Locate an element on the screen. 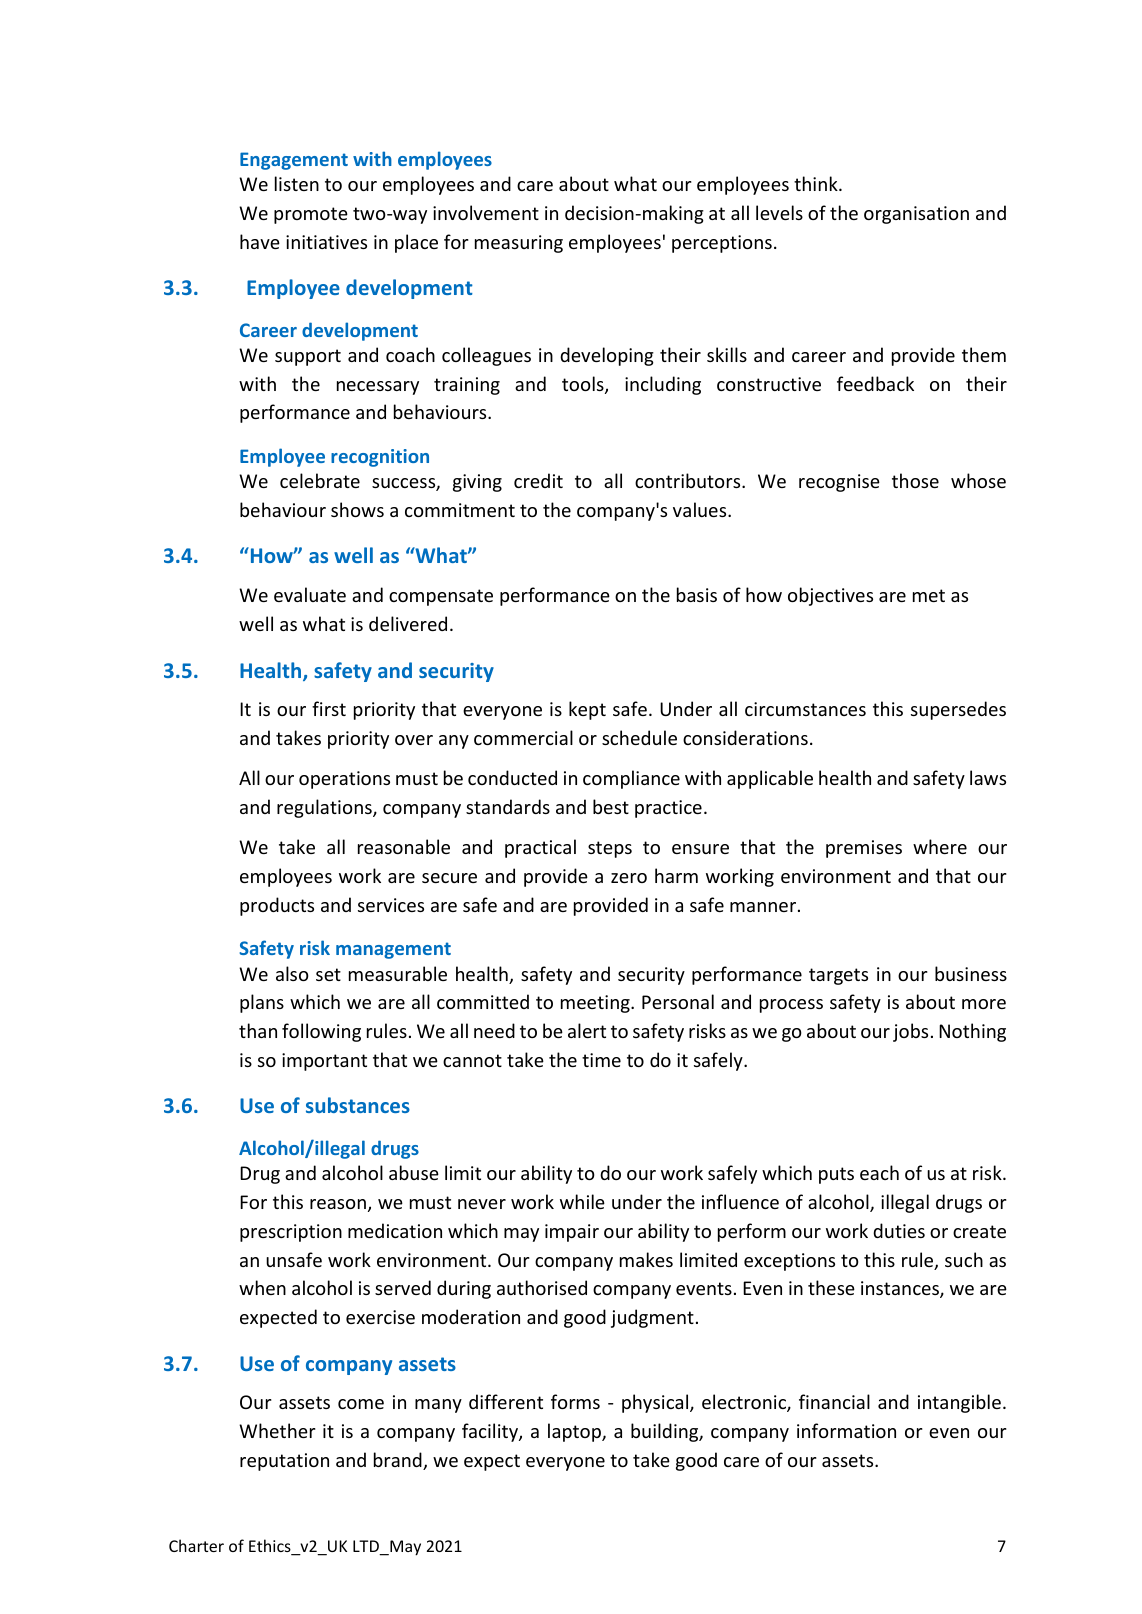 This screenshot has height=1614, width=1142. met is located at coordinates (929, 595).
